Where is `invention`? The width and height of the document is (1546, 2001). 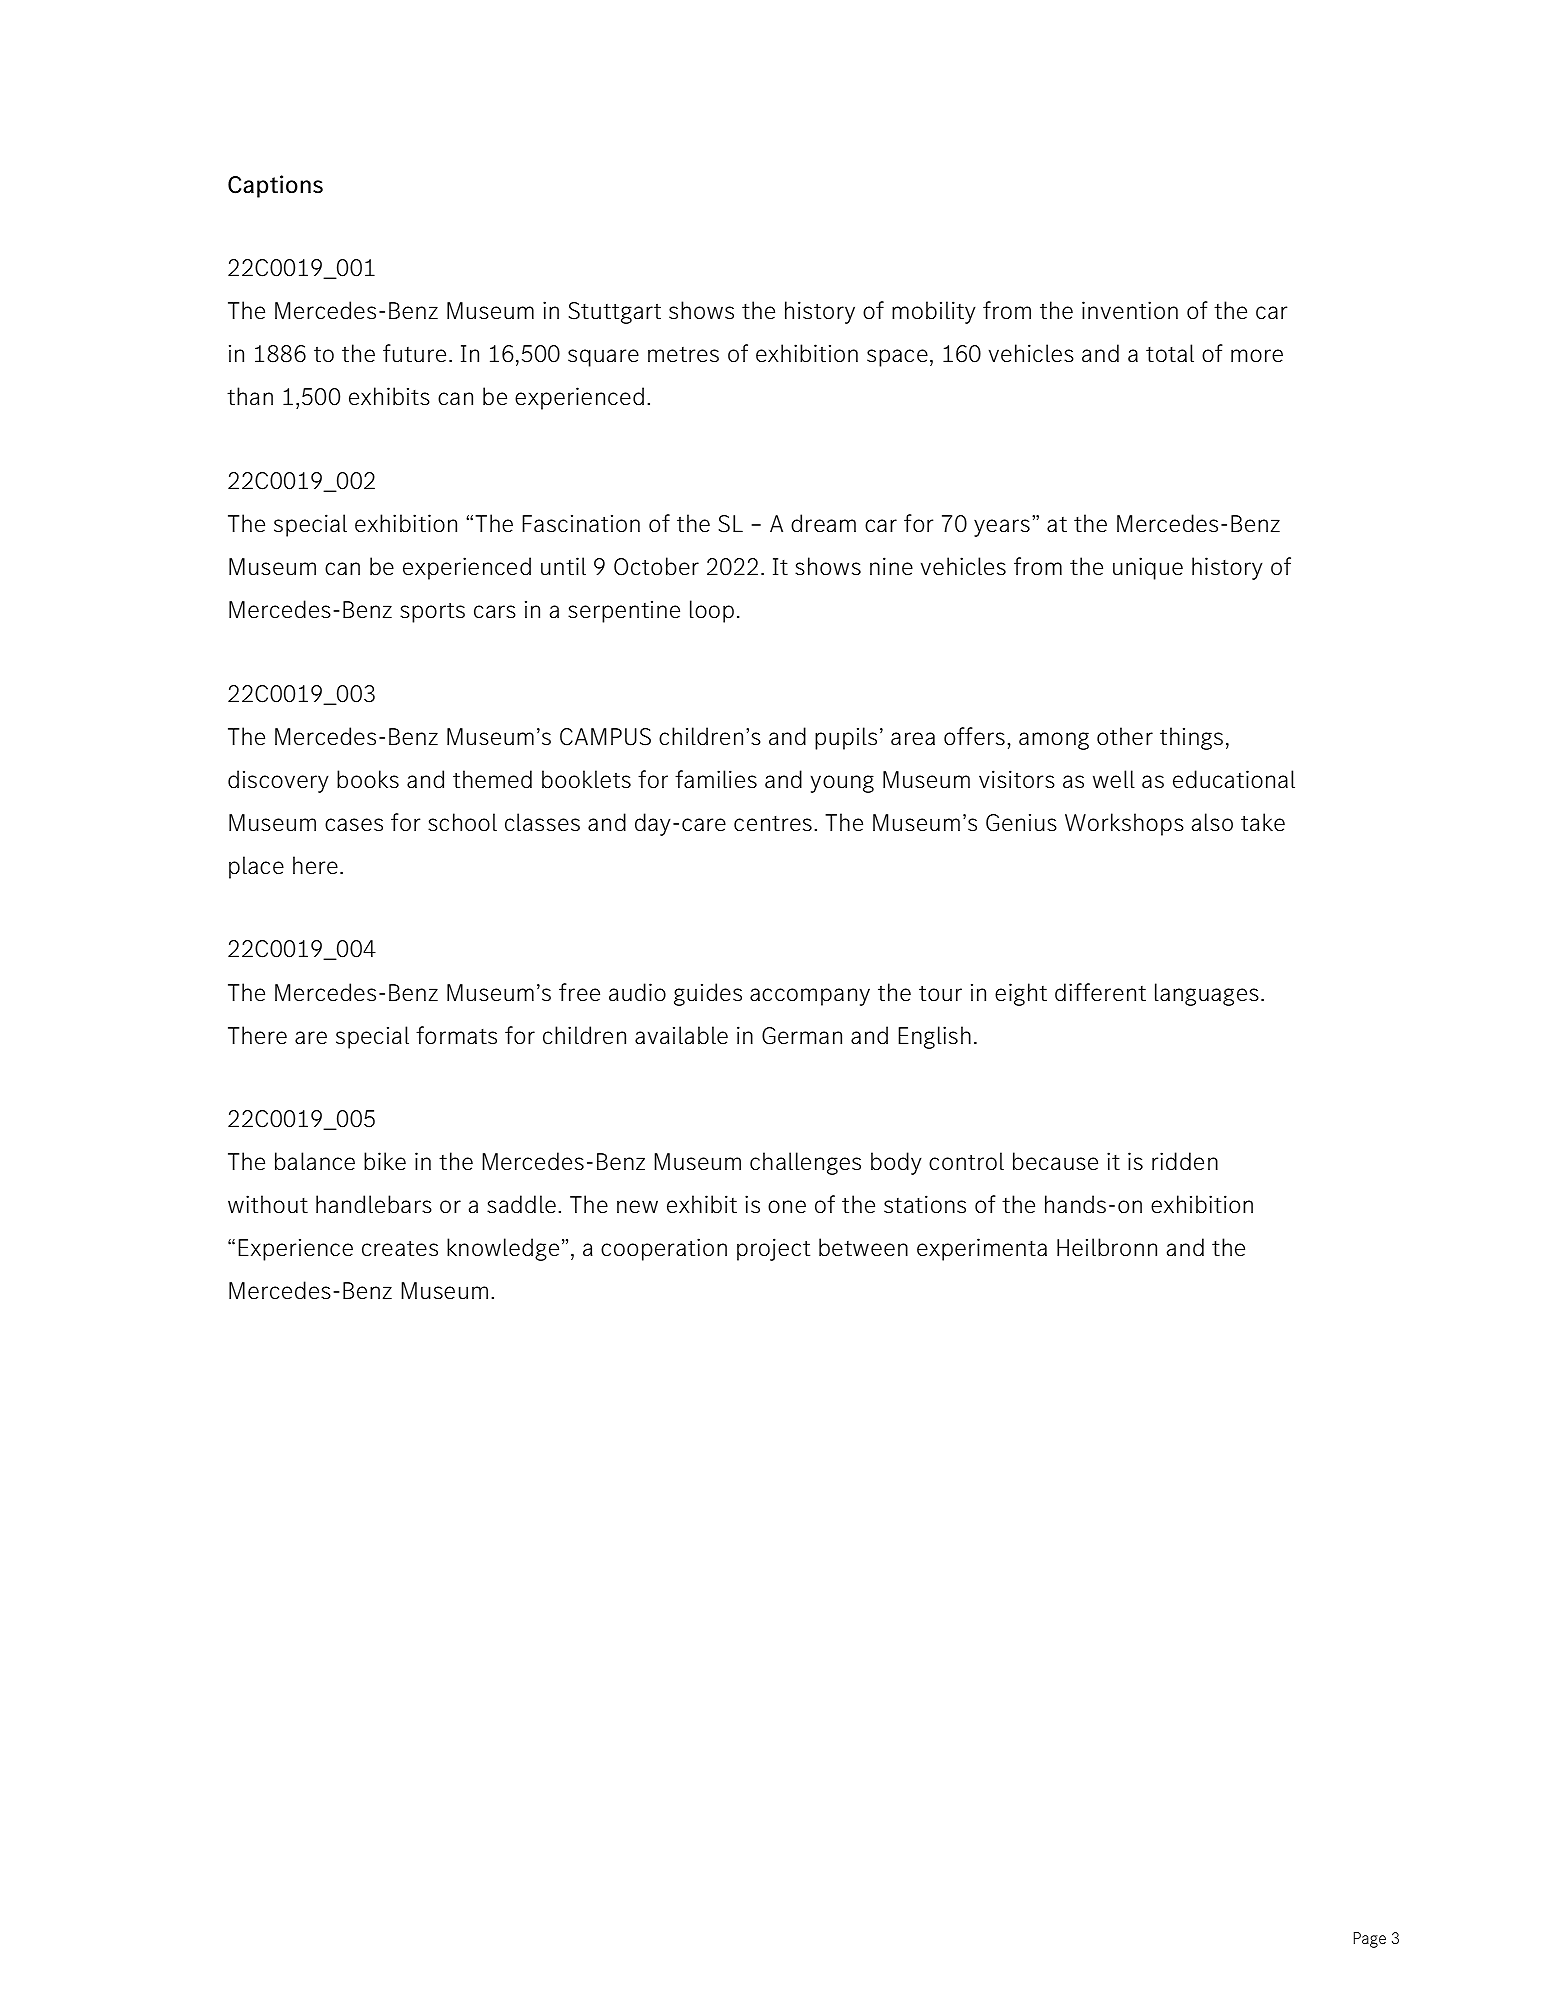 invention is located at coordinates (1130, 310).
